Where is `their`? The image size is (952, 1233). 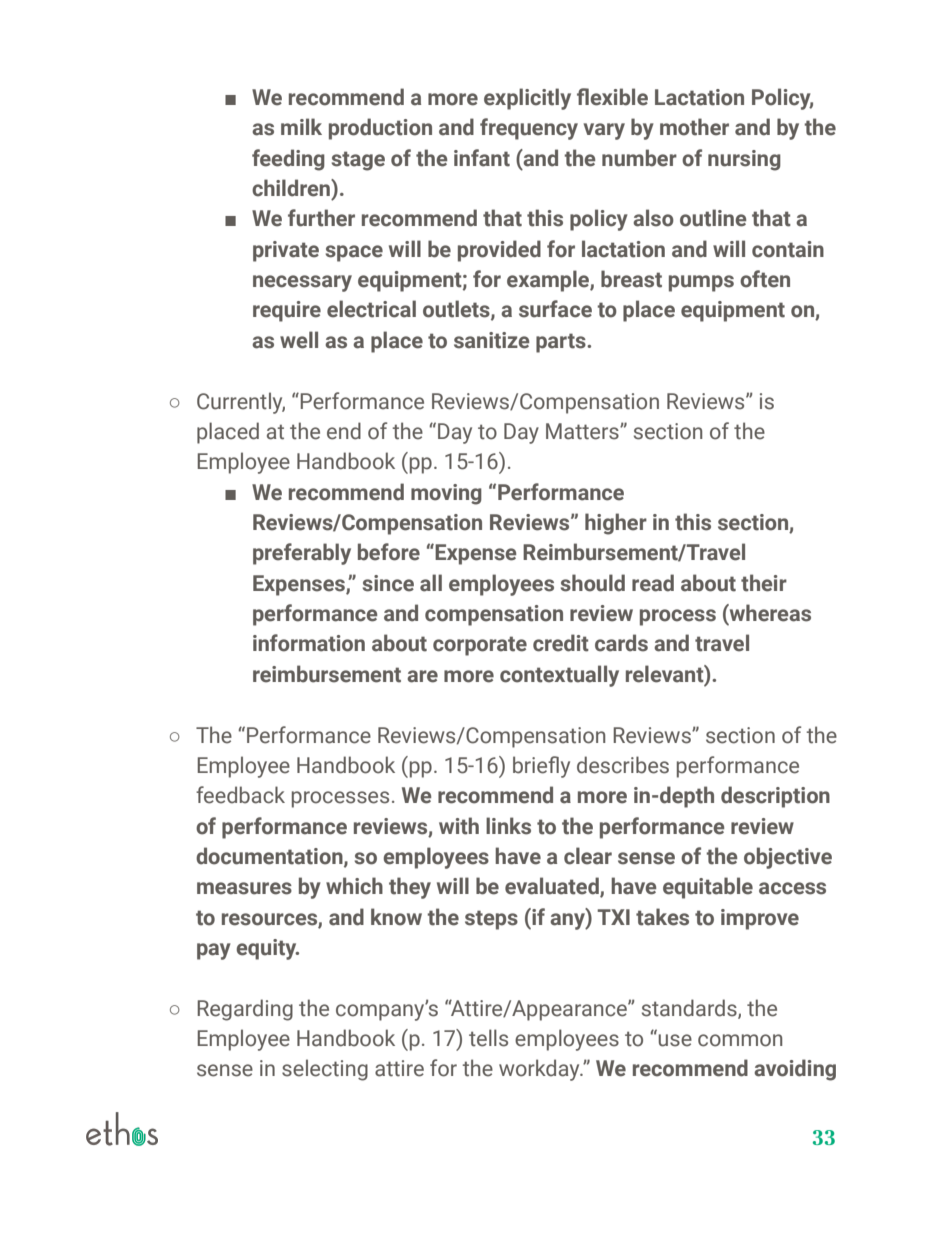 their is located at coordinates (764, 583).
